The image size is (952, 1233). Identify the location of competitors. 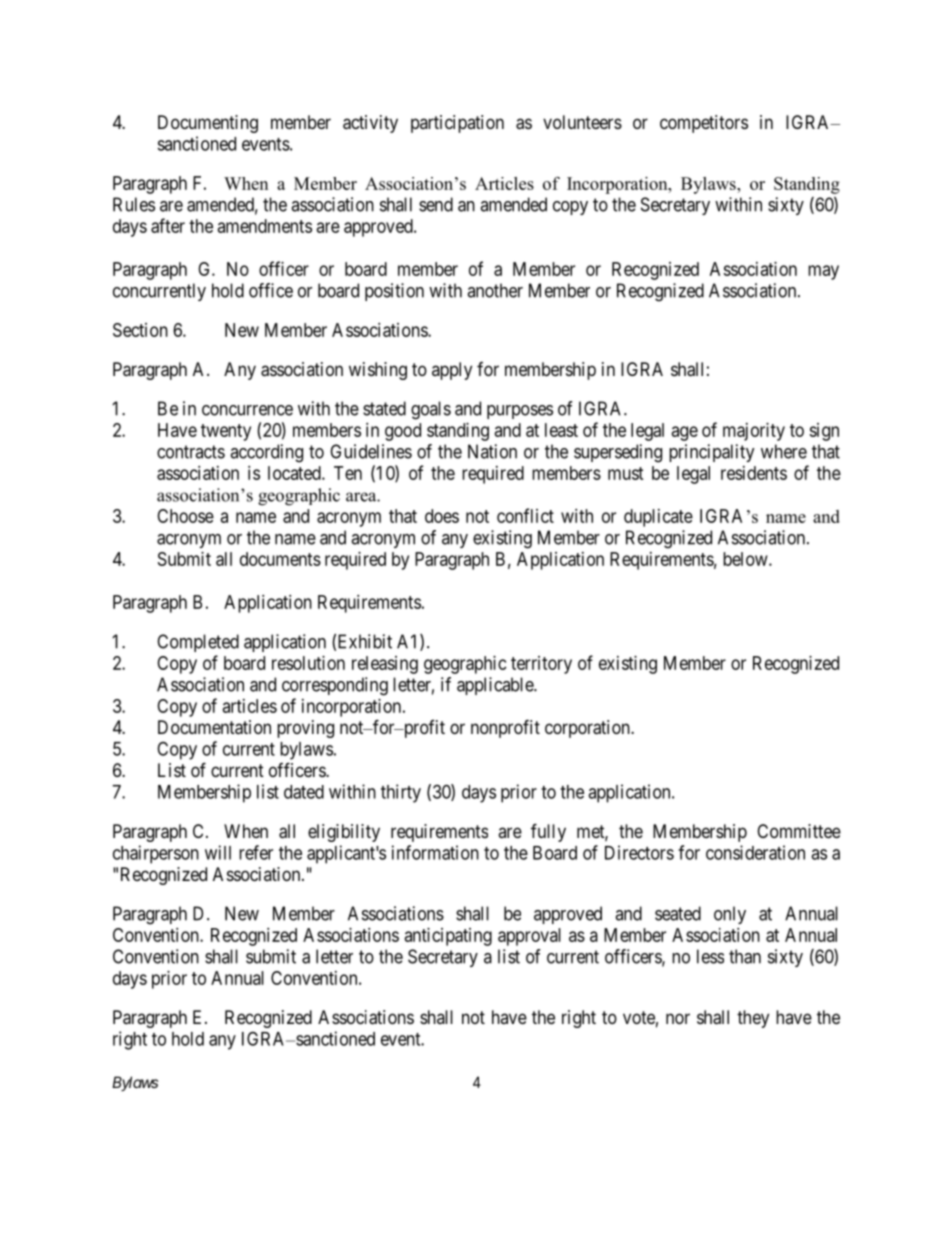
(704, 124).
